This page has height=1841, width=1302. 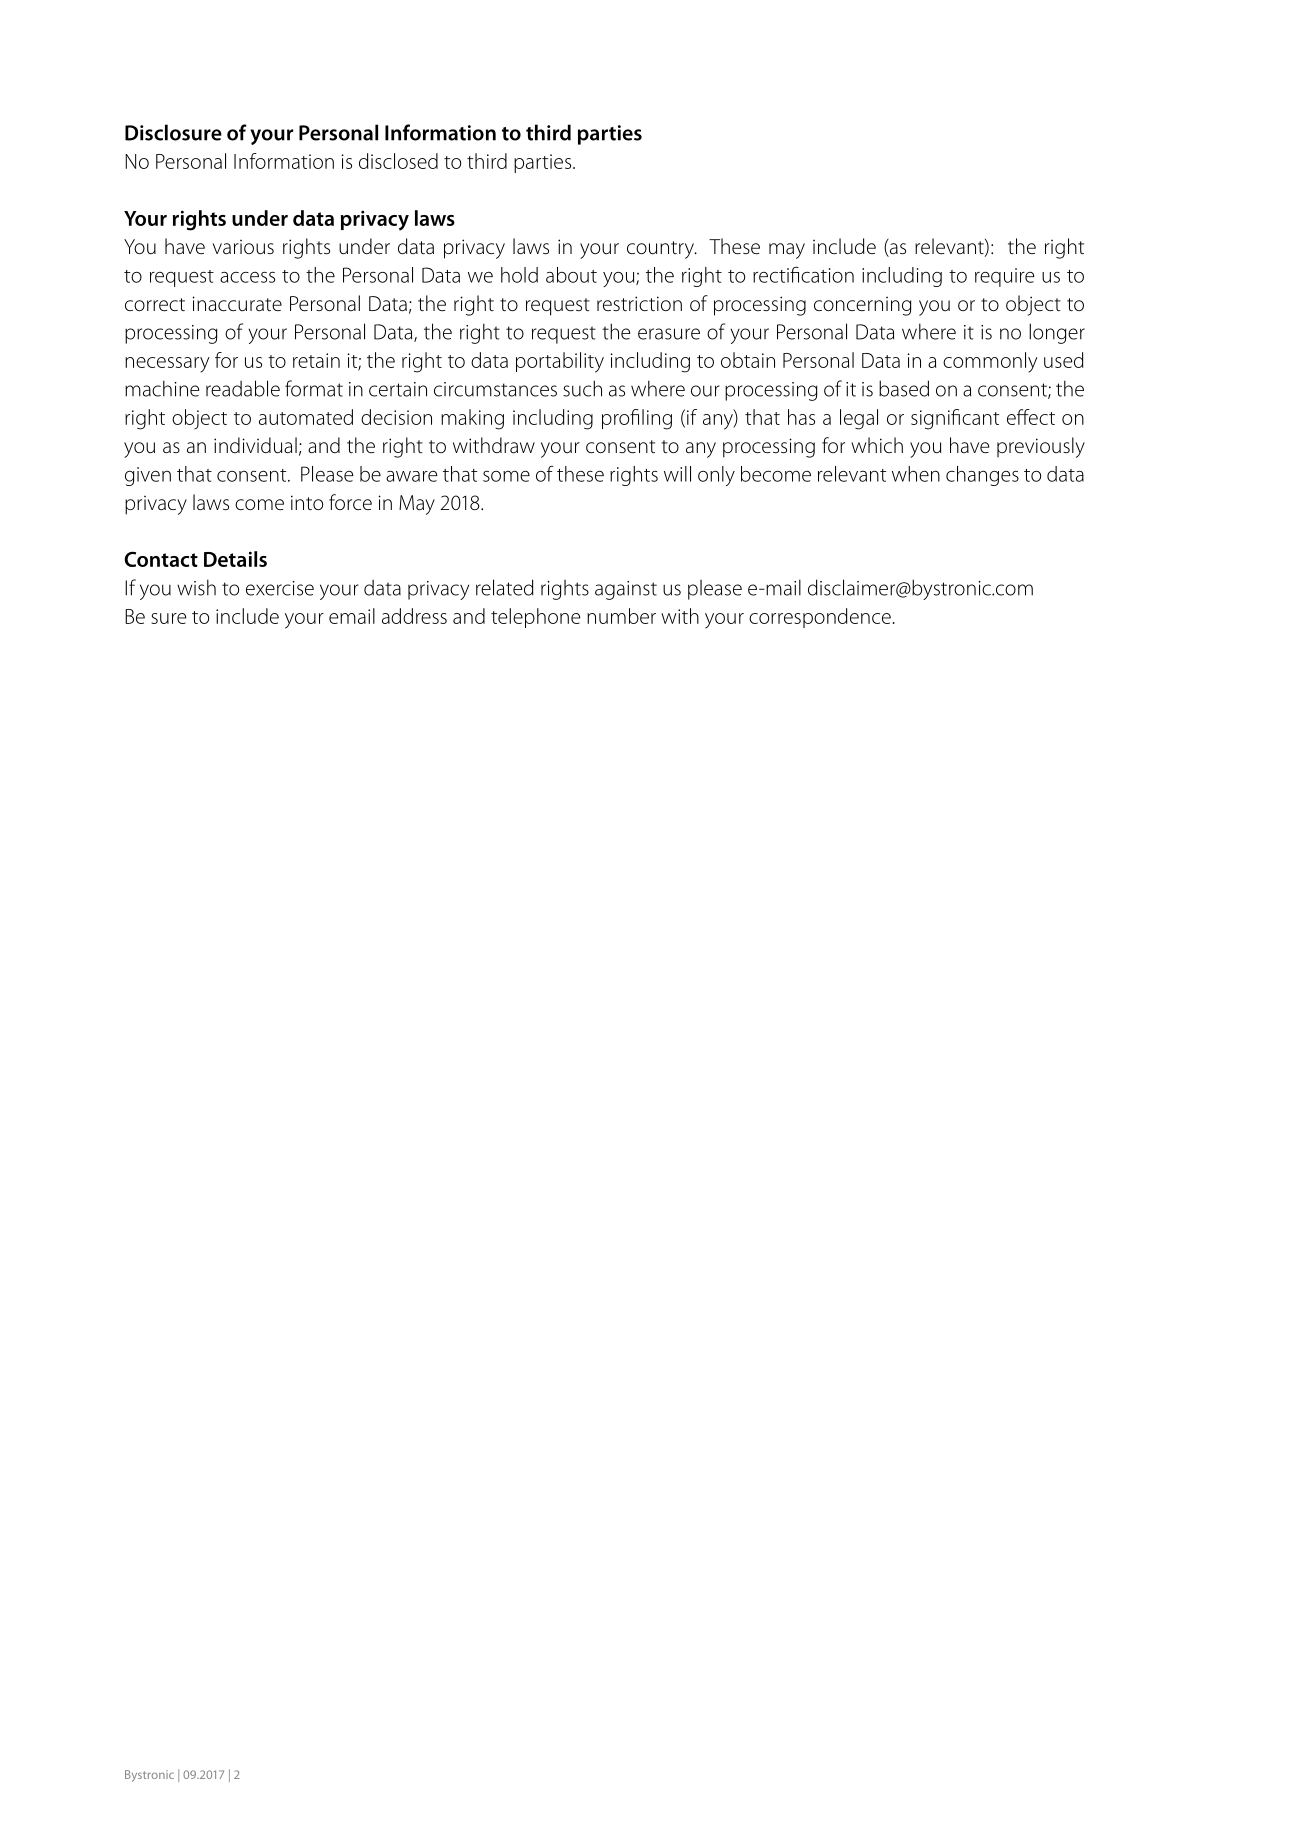 I want to click on country, so click(x=661, y=250).
